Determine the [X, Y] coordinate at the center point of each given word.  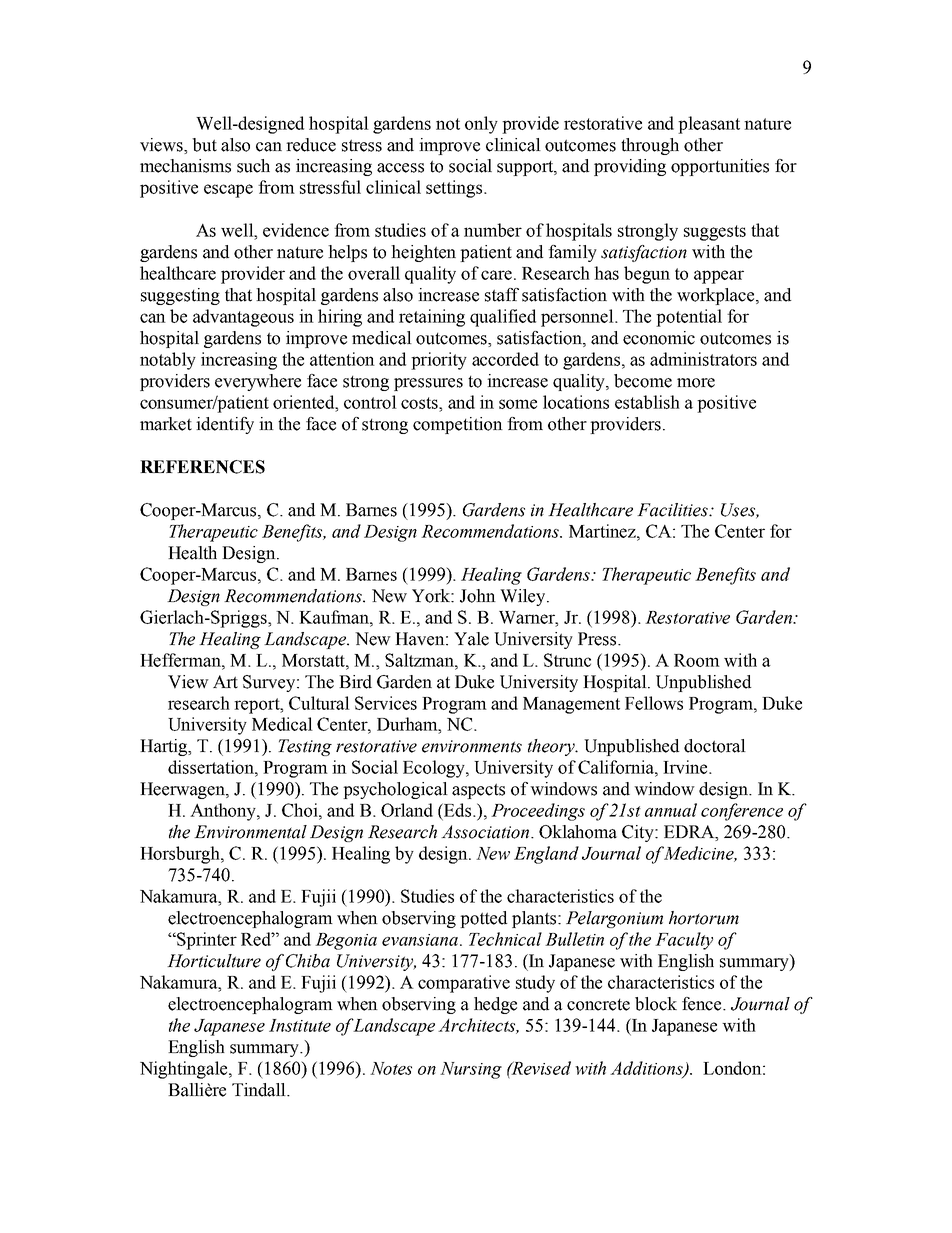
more [696, 383]
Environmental [250, 832]
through [650, 146]
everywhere [258, 382]
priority [439, 361]
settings [455, 189]
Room [697, 660]
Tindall [260, 1090]
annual [671, 810]
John [478, 596]
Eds [458, 810]
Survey [270, 683]
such [253, 166]
